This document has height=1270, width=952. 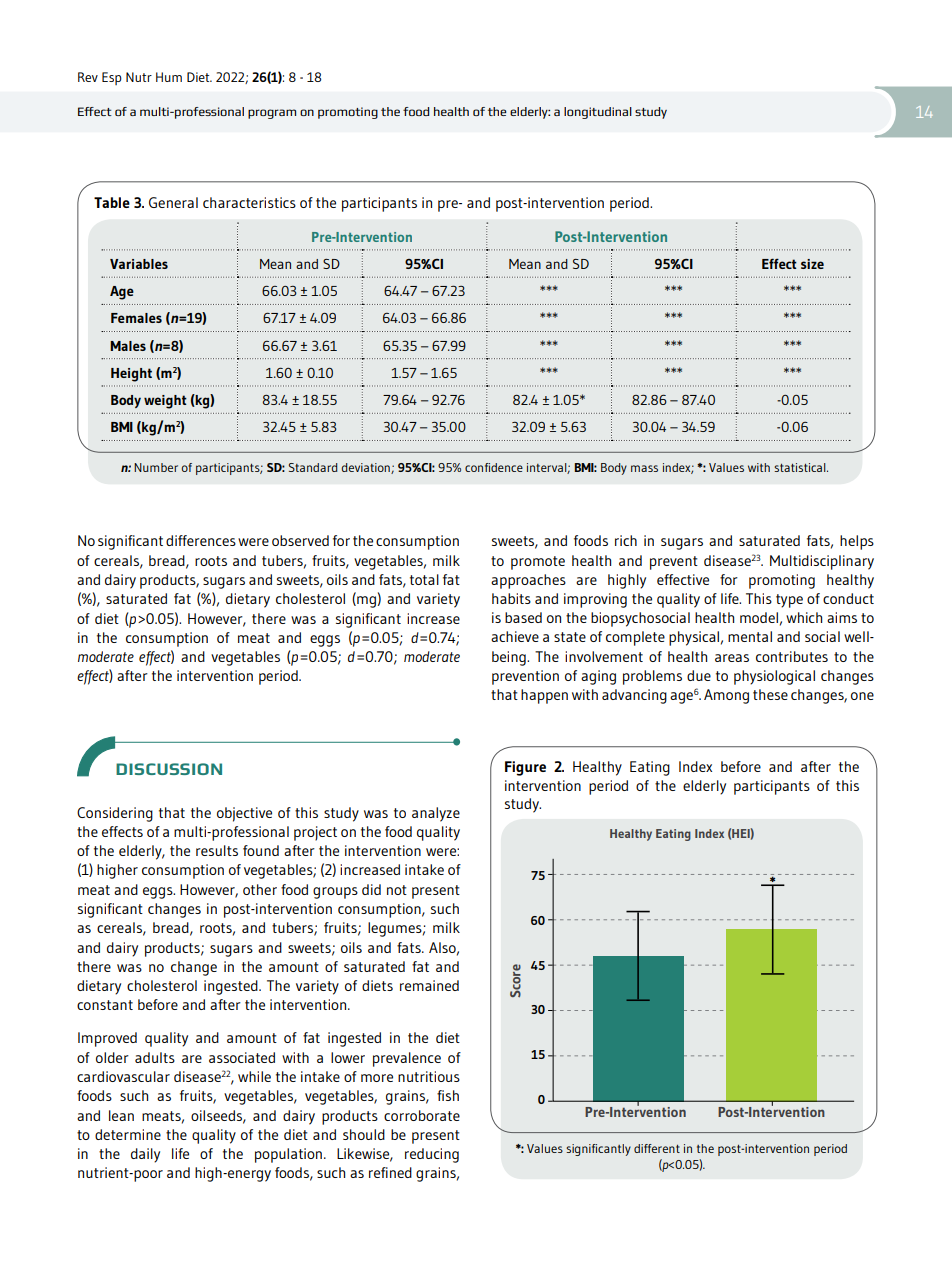 I want to click on helps, so click(x=857, y=542).
